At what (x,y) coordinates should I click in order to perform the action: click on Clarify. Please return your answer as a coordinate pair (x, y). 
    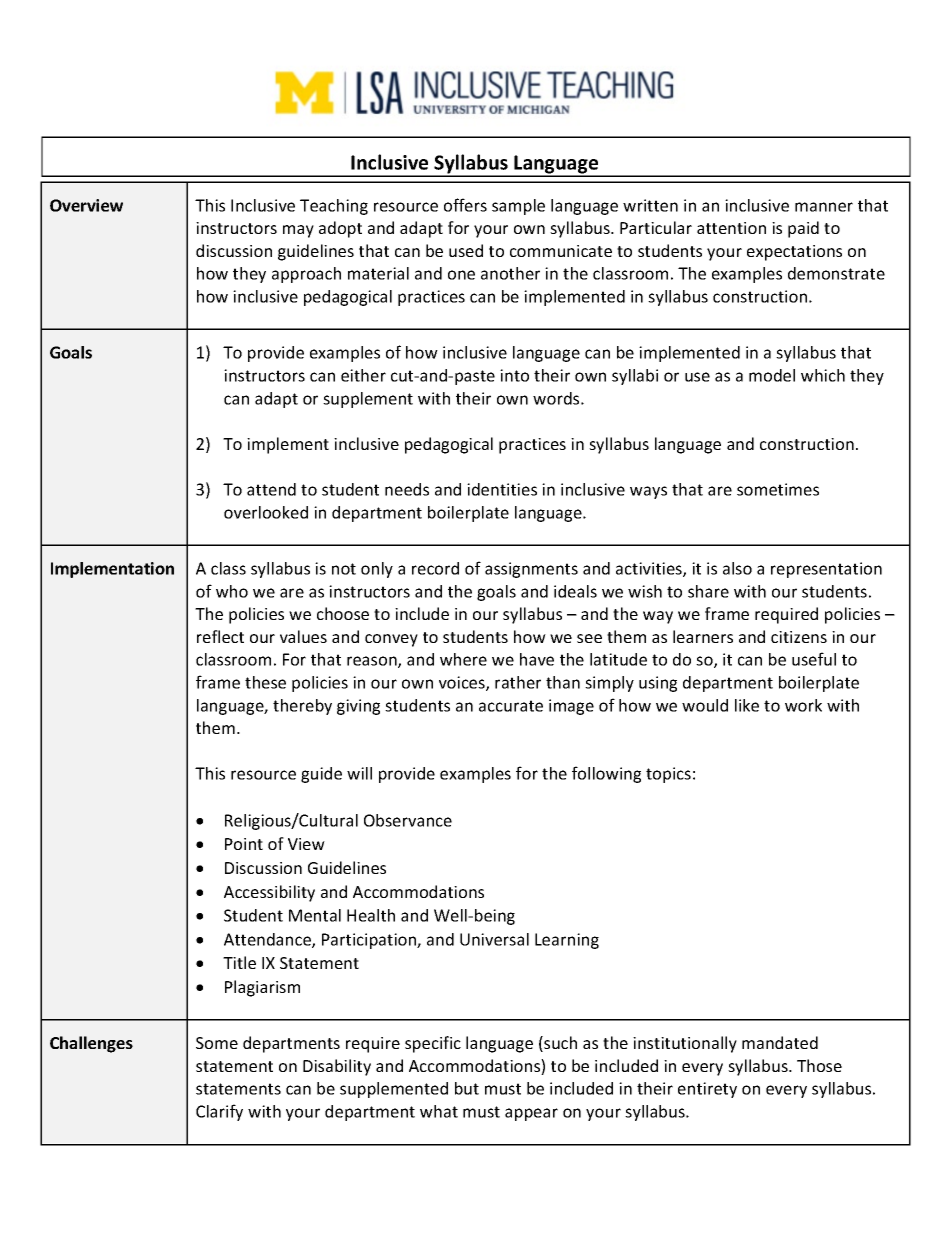
    Looking at the image, I should click on (219, 1112).
